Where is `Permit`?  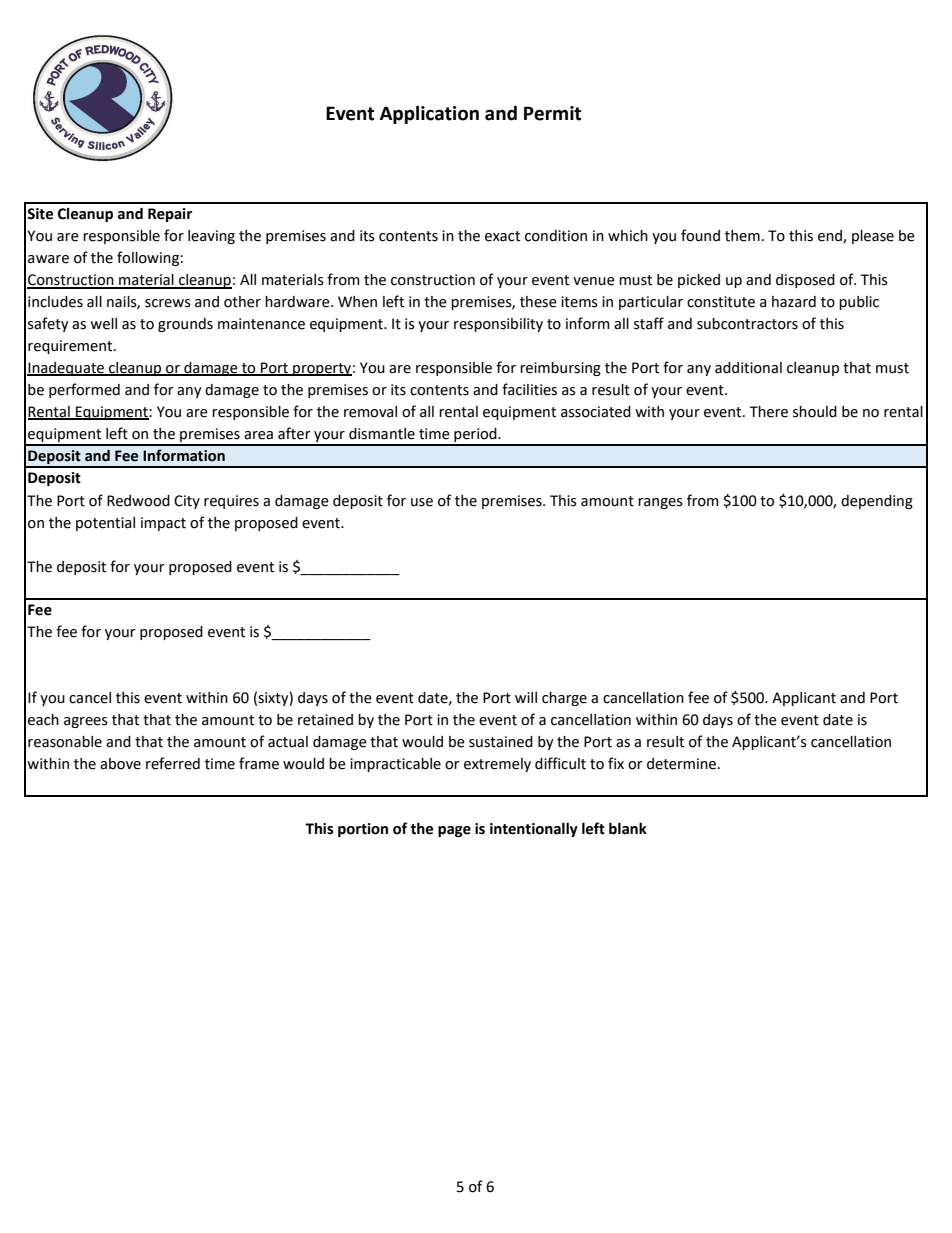 Permit is located at coordinates (552, 113).
